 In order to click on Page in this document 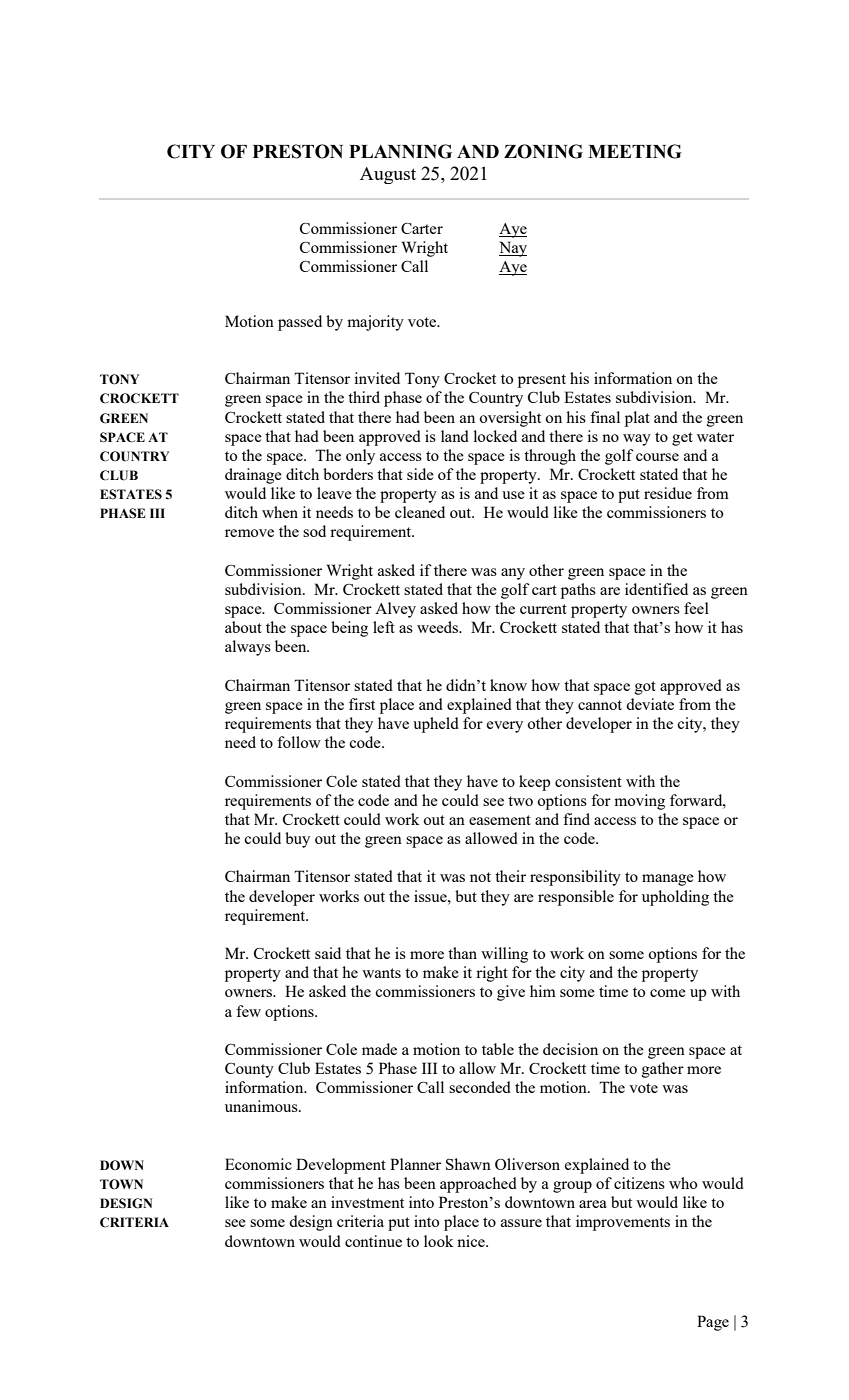, I will do `click(713, 1323)`.
